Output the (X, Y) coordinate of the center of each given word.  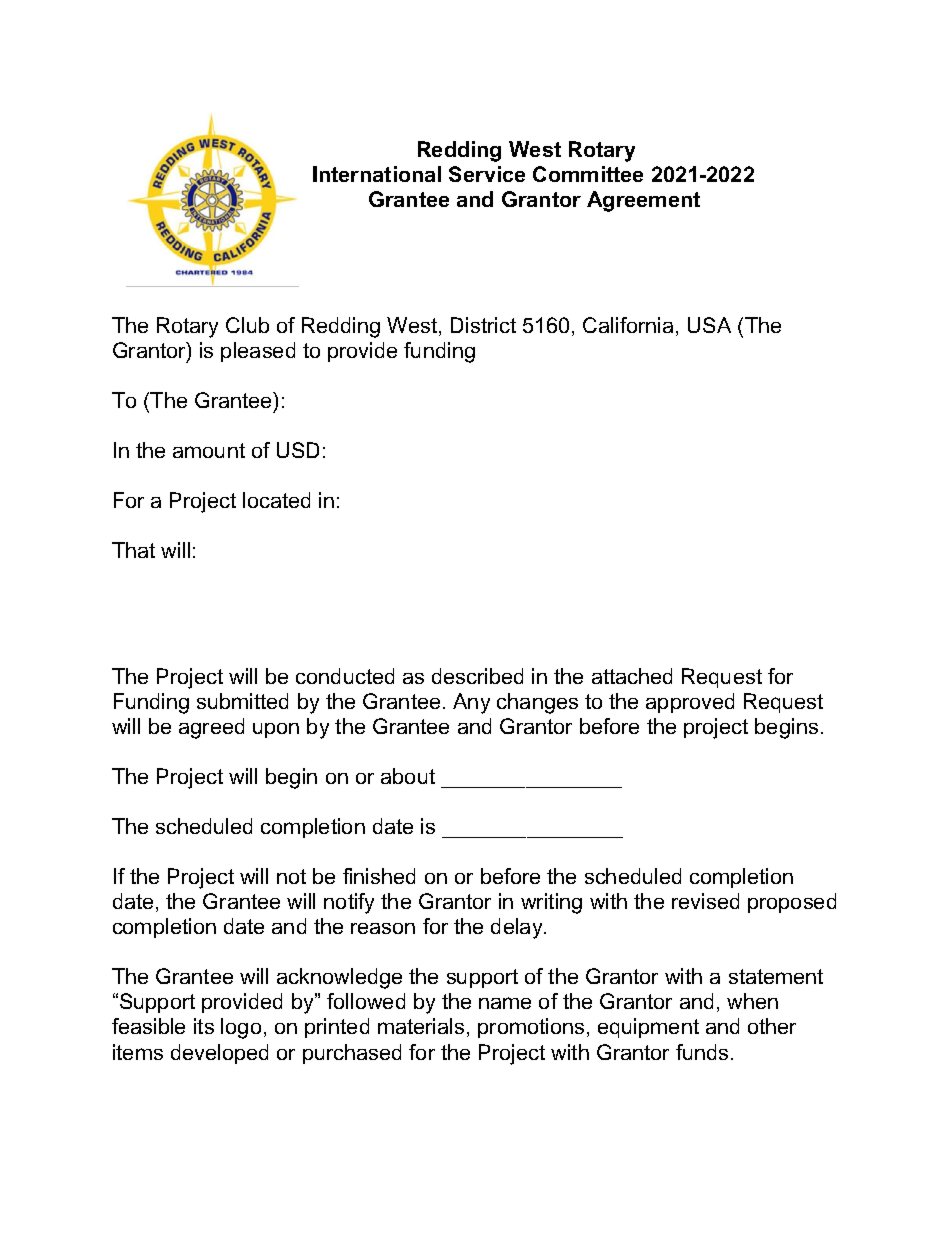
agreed (211, 728)
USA (709, 325)
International (377, 174)
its (204, 1026)
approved (690, 703)
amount (209, 450)
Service (487, 174)
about (408, 776)
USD (298, 450)
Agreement (643, 201)
